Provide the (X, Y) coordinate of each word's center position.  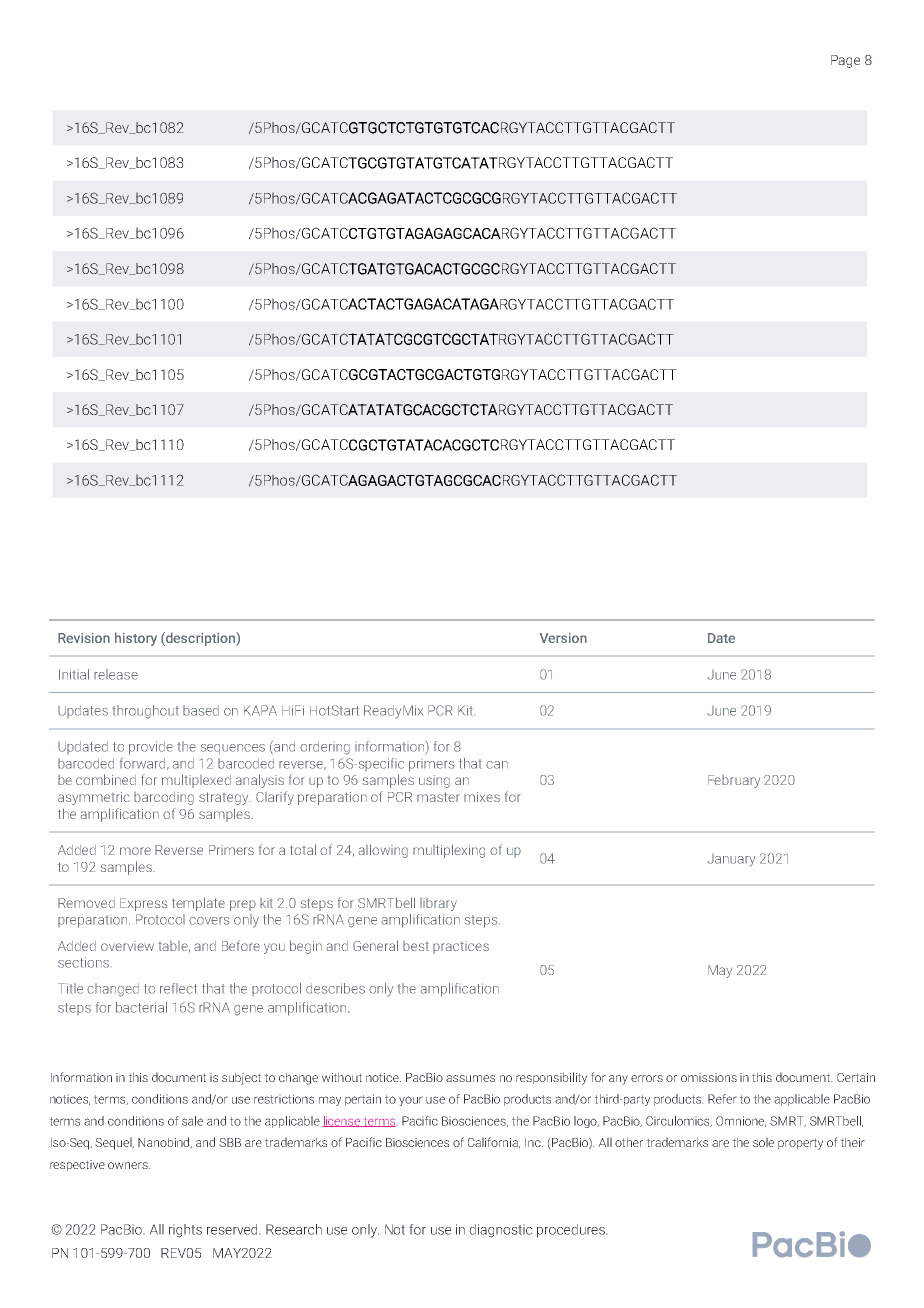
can (497, 765)
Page (845, 61)
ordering (325, 748)
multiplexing (449, 851)
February (734, 781)
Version (563, 638)
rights (185, 1231)
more (135, 851)
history (136, 639)
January (731, 860)
